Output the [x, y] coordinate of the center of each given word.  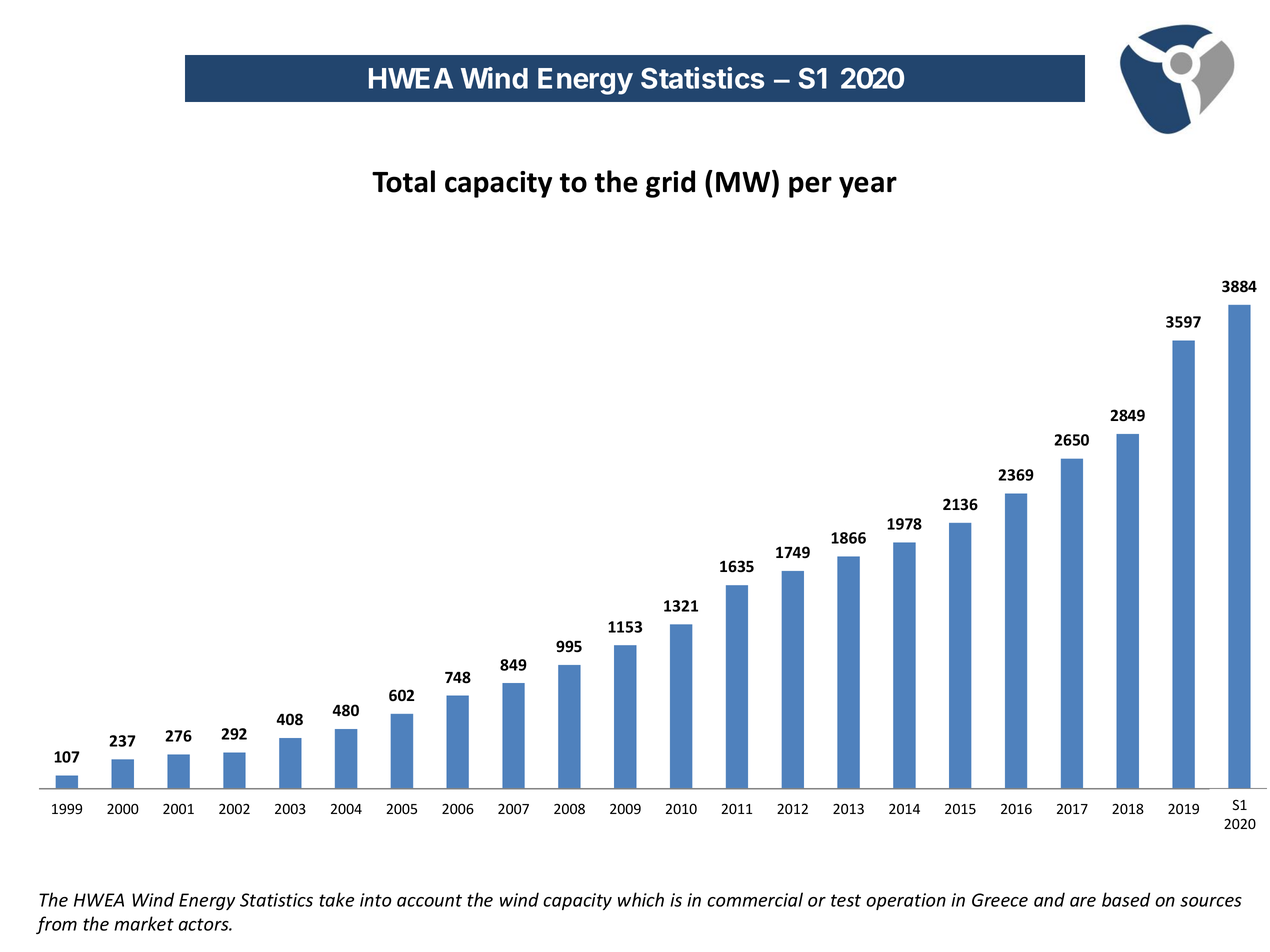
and [1049, 899]
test [846, 900]
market [144, 923]
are [1083, 902]
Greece [1000, 900]
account [429, 900]
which [641, 899]
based [1126, 899]
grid [670, 184]
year [868, 187]
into [376, 900]
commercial [755, 899]
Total [403, 181]
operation [906, 901]
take [336, 899]
